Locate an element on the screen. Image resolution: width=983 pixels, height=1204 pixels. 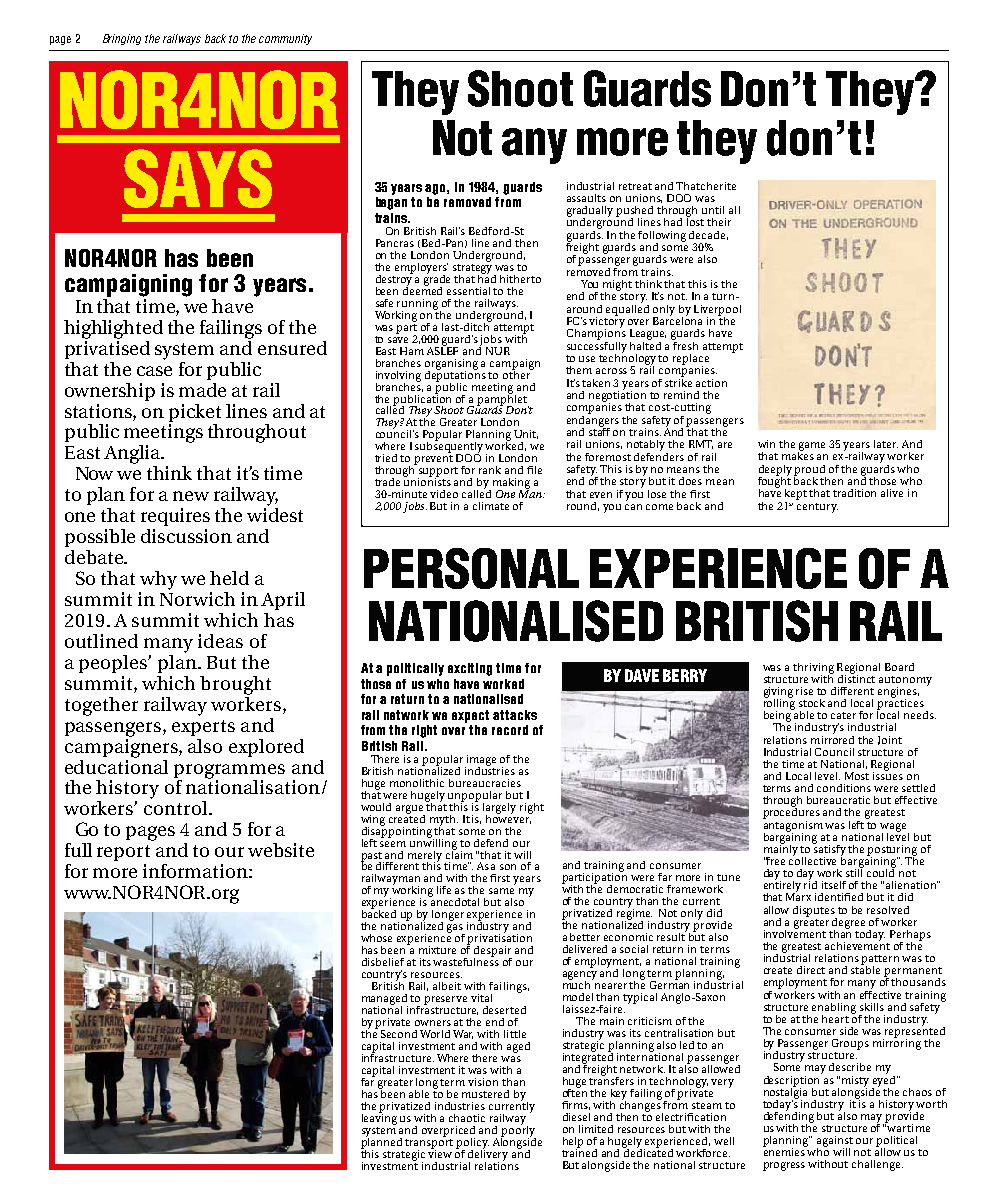
conditions is located at coordinates (844, 788).
